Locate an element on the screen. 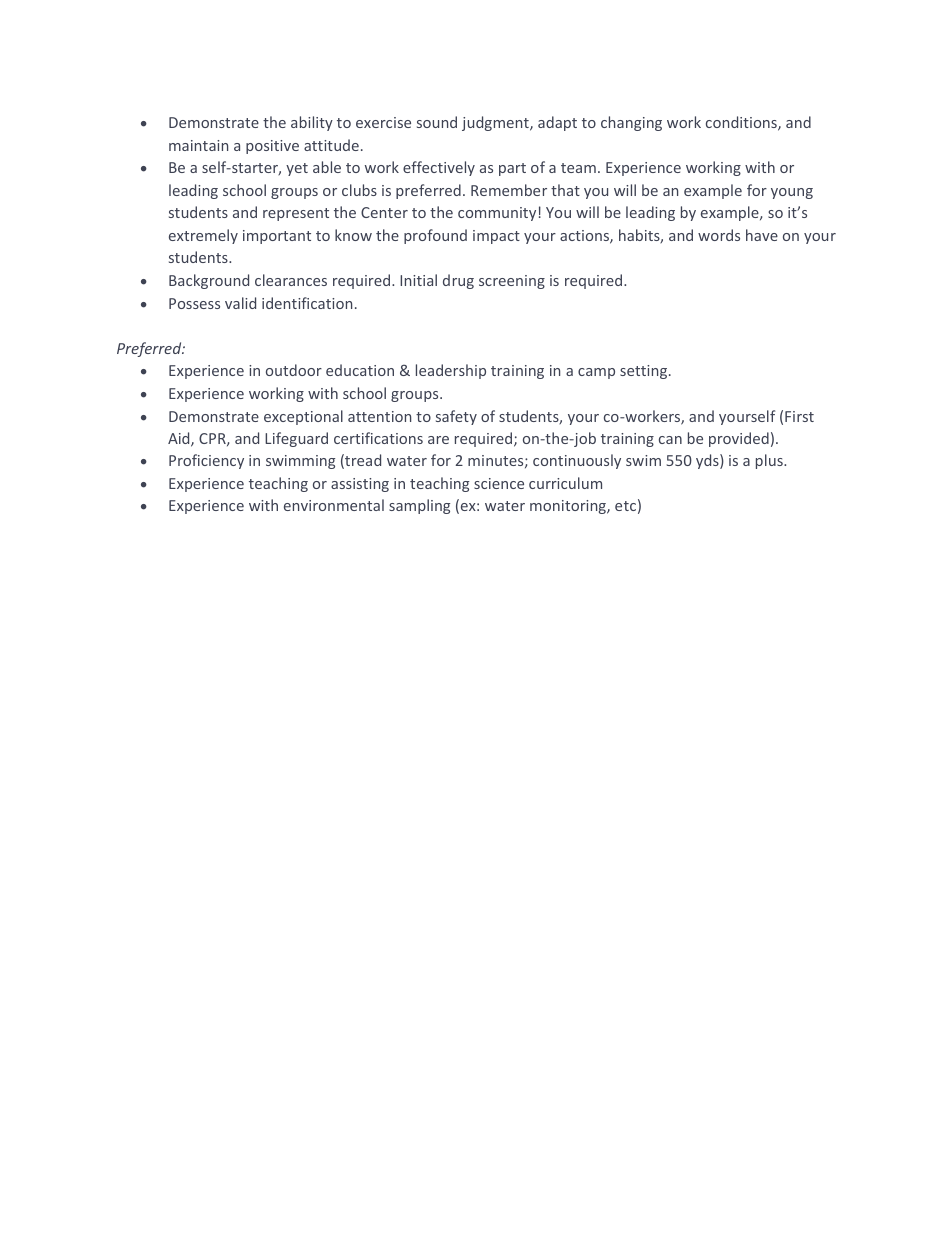 Image resolution: width=952 pixels, height=1233 pixels. words is located at coordinates (719, 235).
